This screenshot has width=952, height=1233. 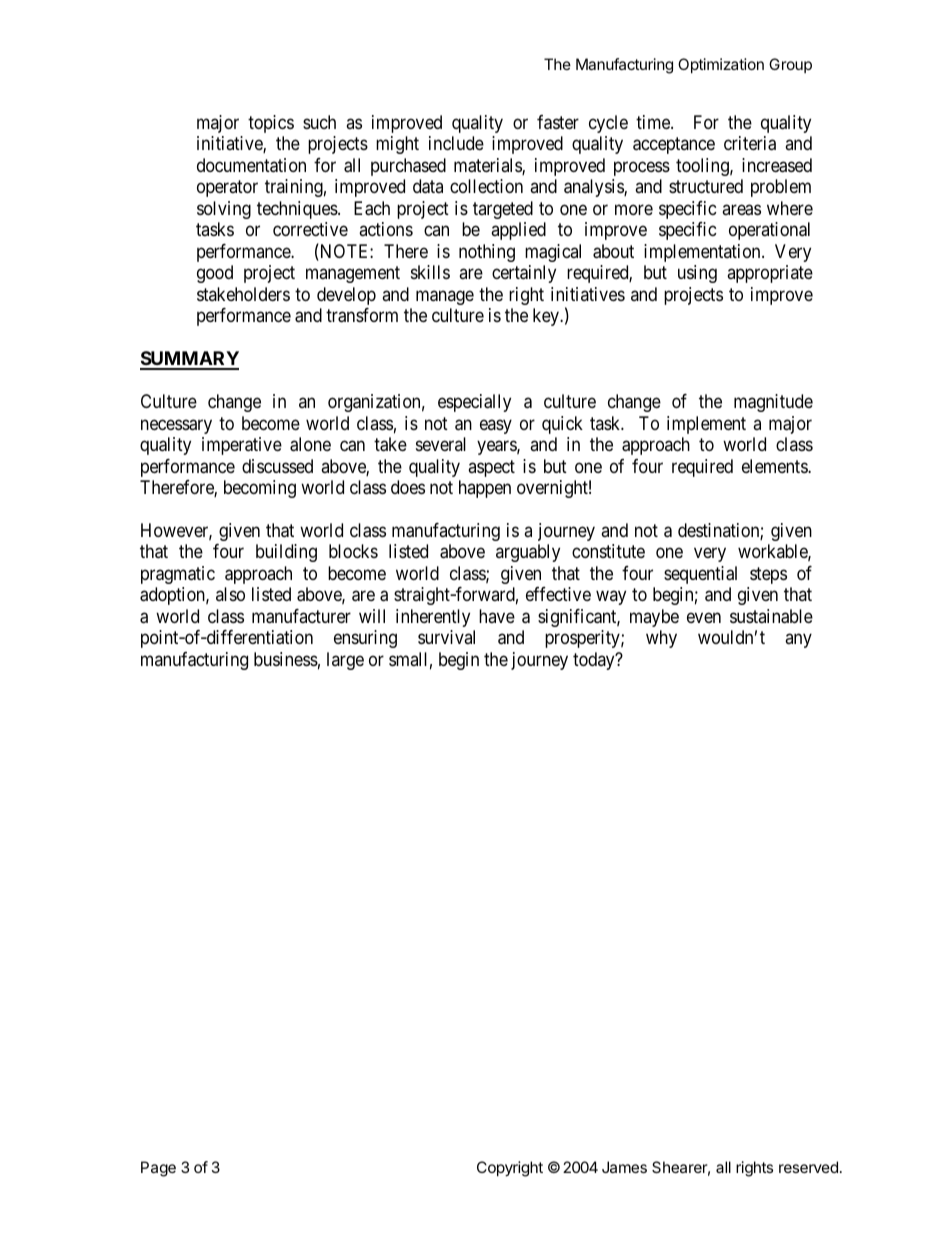 What do you see at coordinates (497, 616) in the screenshot?
I see `have` at bounding box center [497, 616].
